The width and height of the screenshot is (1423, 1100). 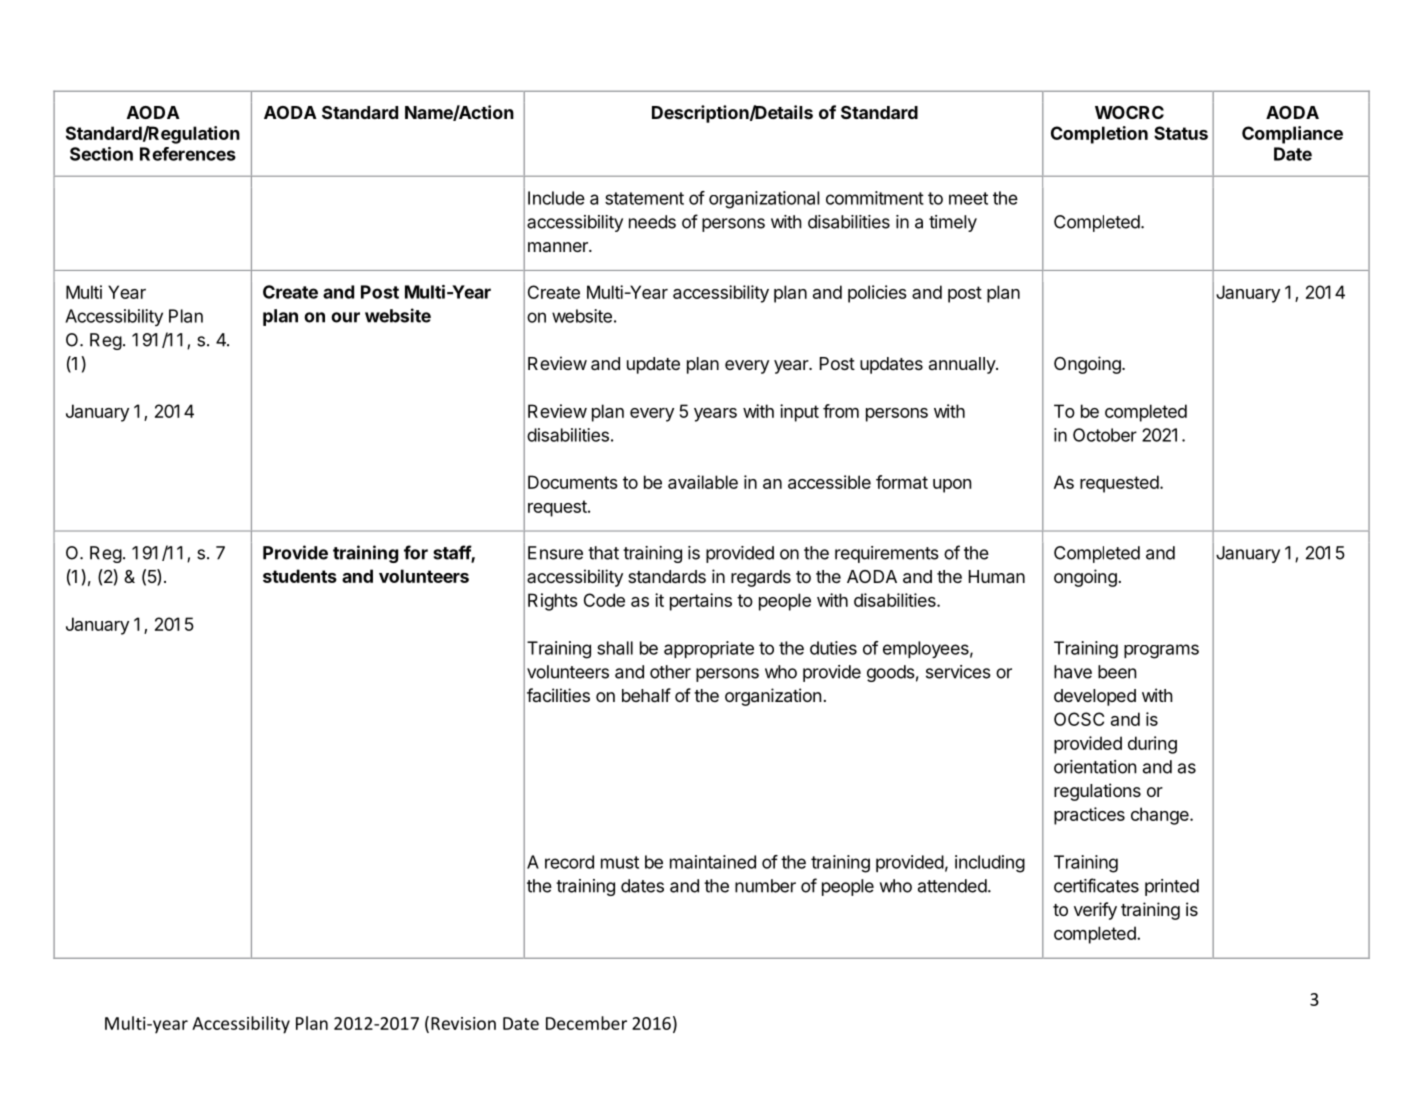 I want to click on facilities, so click(x=558, y=695).
